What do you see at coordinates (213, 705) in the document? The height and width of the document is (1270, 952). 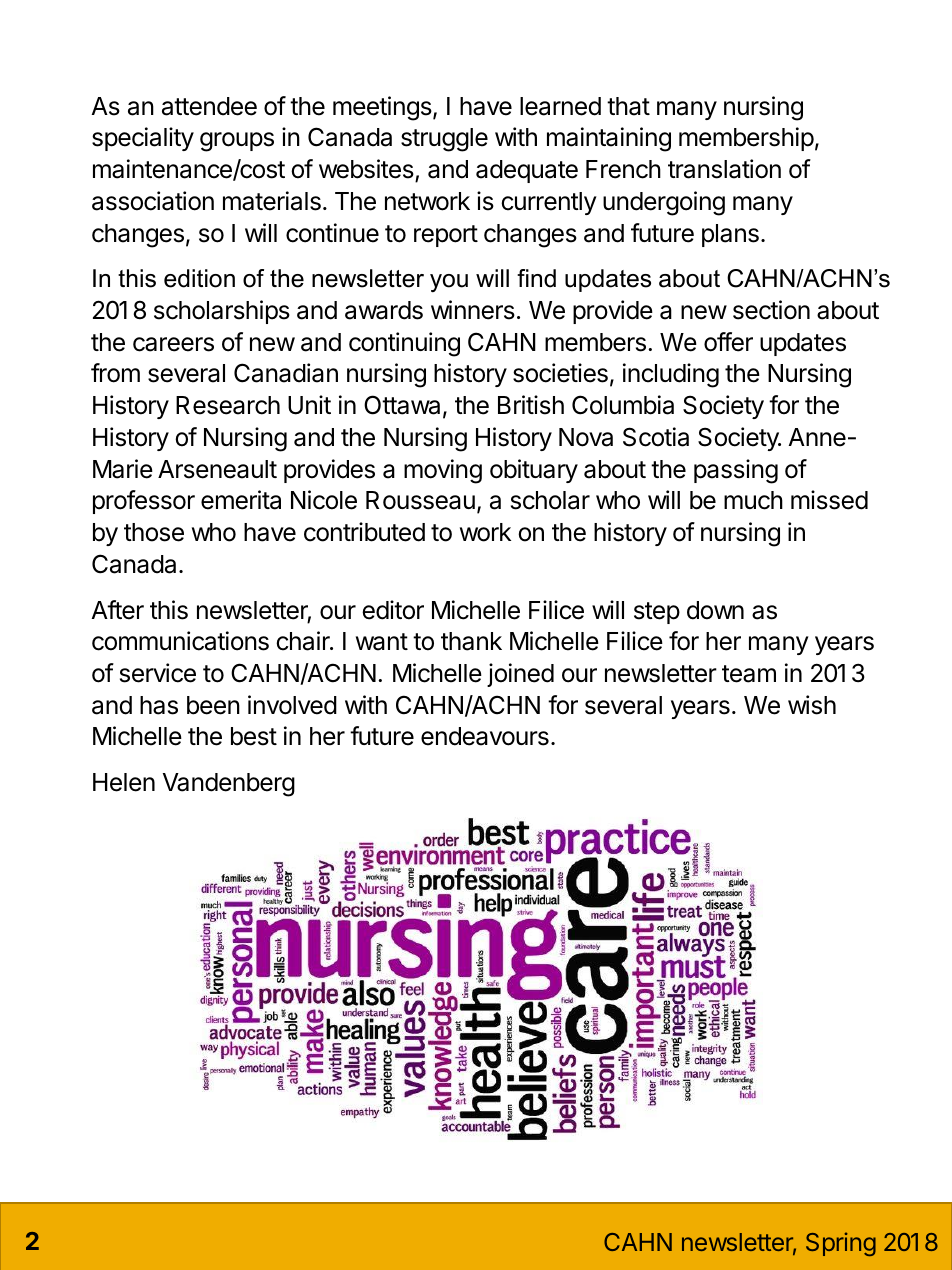 I see `been` at bounding box center [213, 705].
